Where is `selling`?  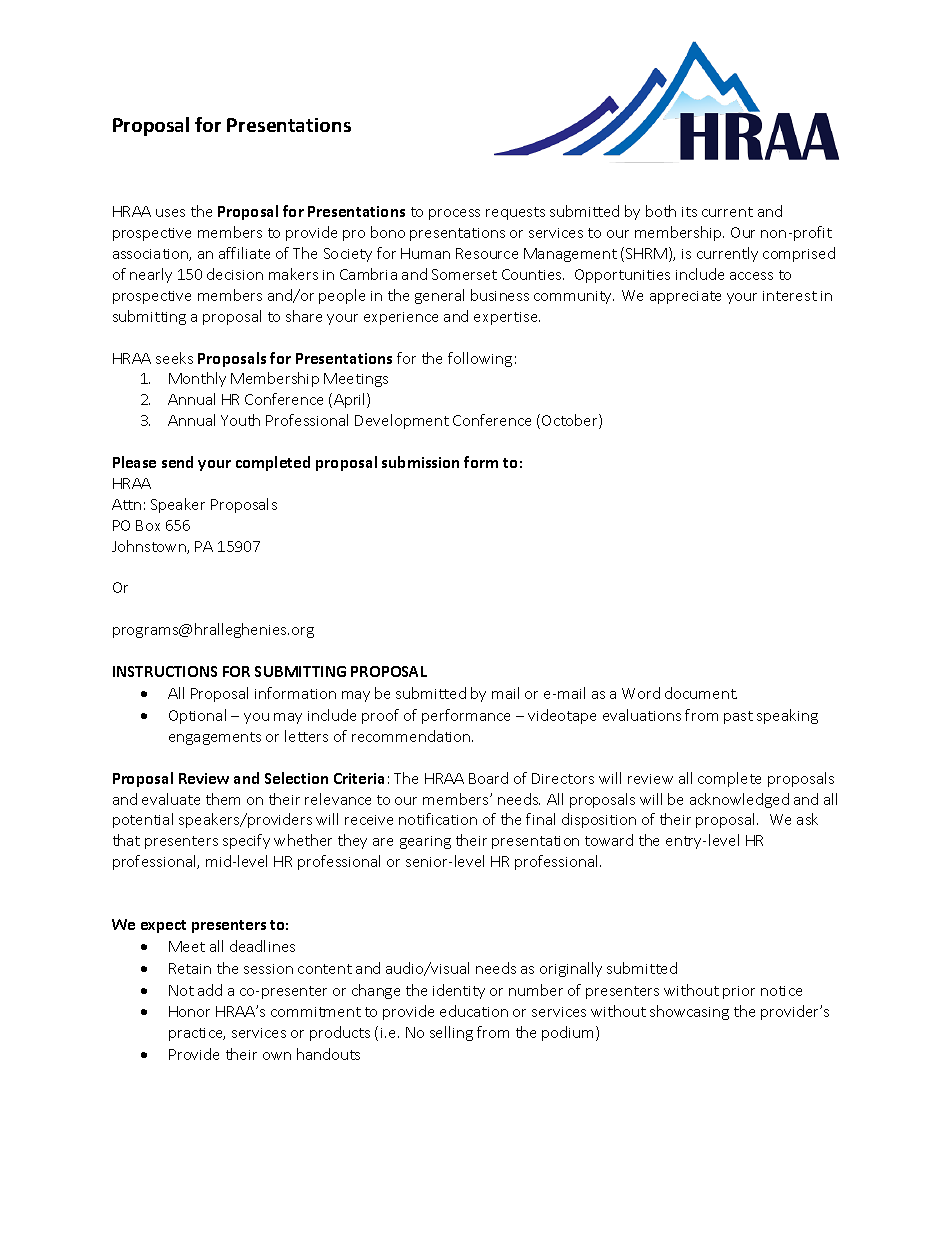
selling is located at coordinates (451, 1033).
